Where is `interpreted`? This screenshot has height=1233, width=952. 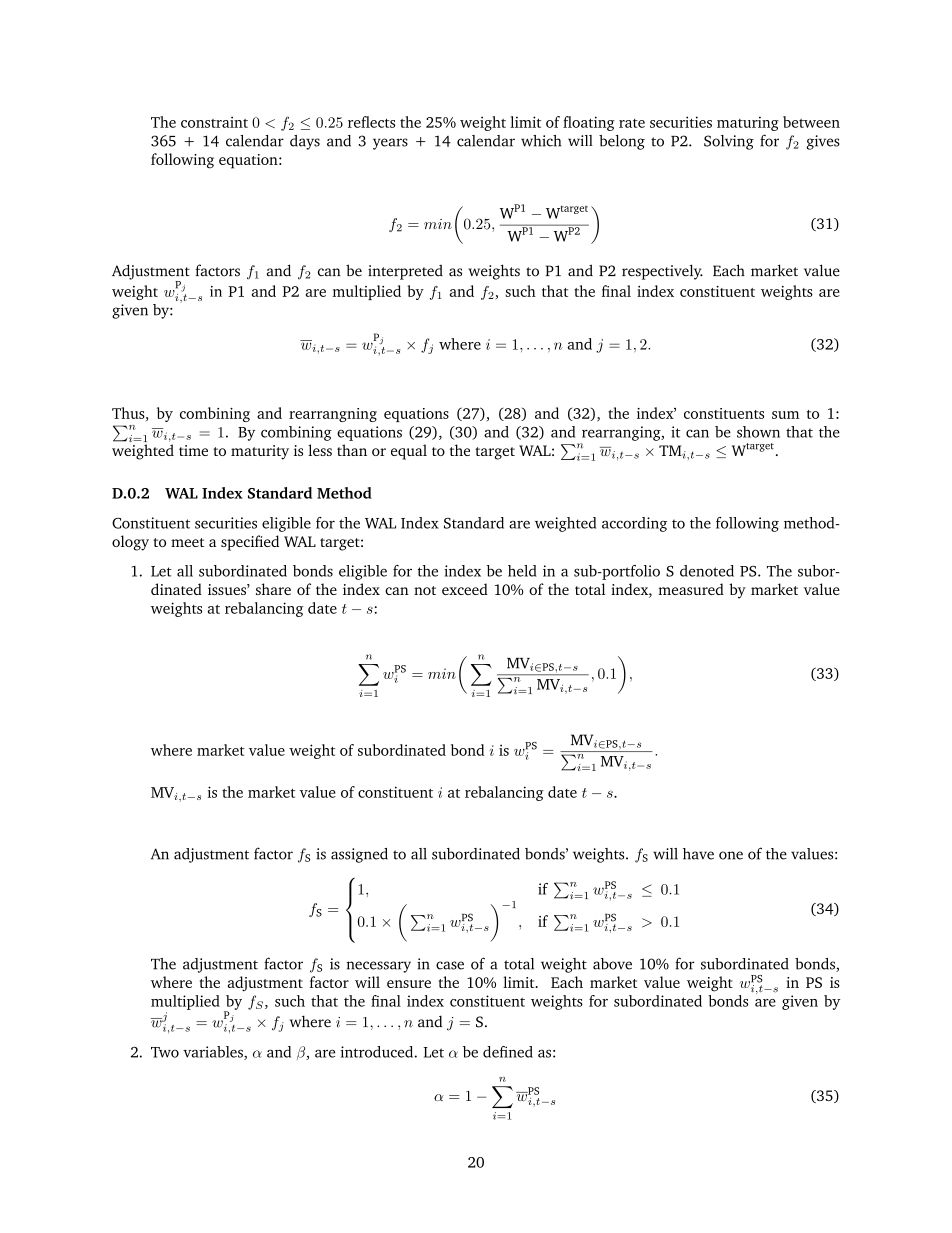 interpreted is located at coordinates (405, 272).
